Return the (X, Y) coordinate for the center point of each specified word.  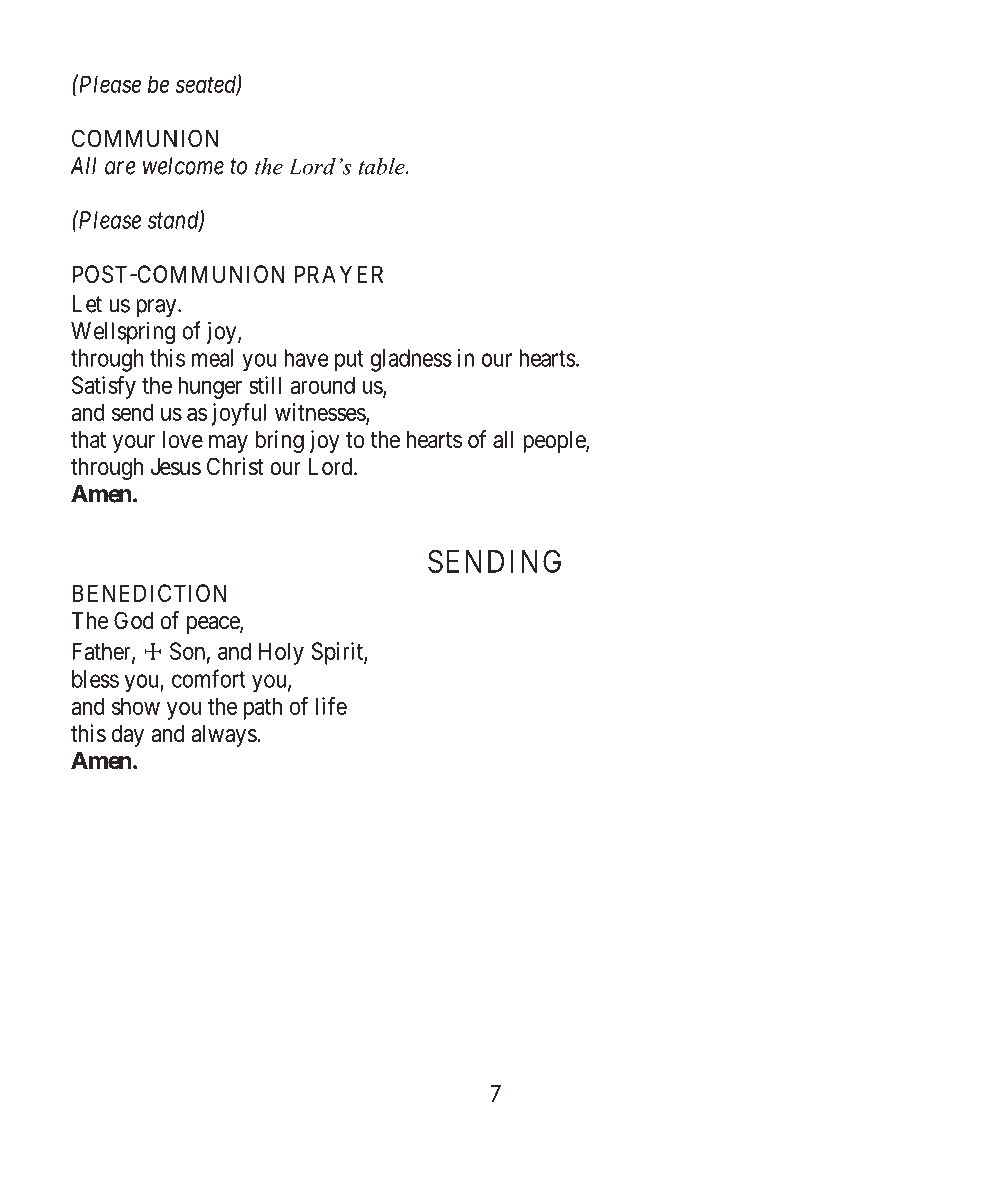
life (331, 705)
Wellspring (123, 333)
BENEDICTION (149, 593)
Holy (281, 653)
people (555, 442)
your (133, 444)
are (120, 168)
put (349, 361)
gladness (411, 360)
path (263, 708)
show (136, 706)
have (306, 358)
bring (279, 441)
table (382, 166)
